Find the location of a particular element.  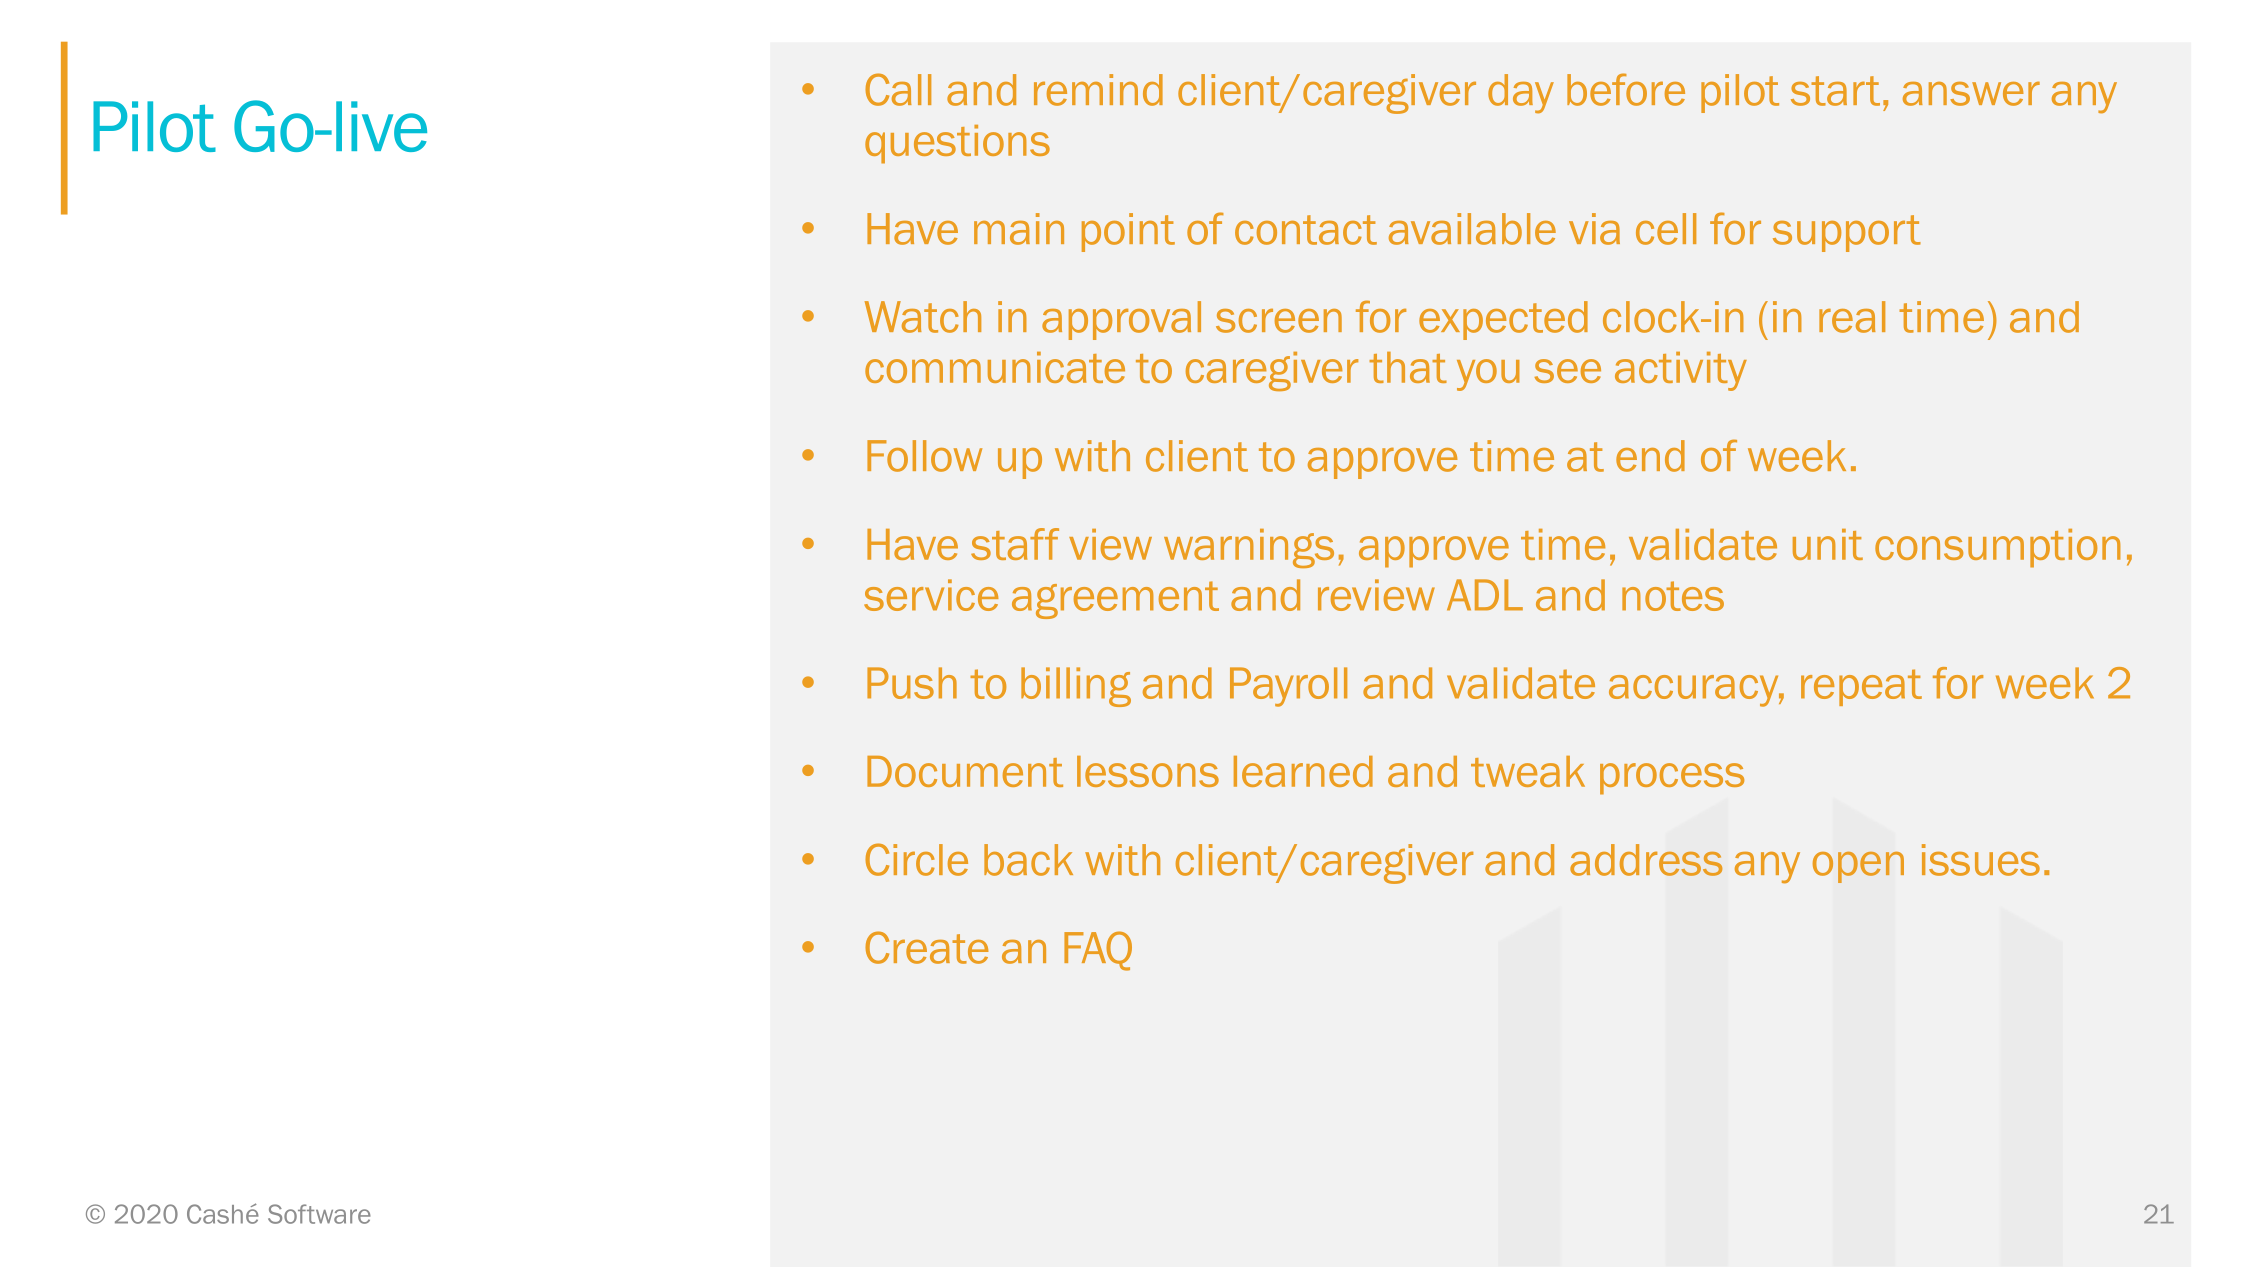

repeat is located at coordinates (1861, 687).
